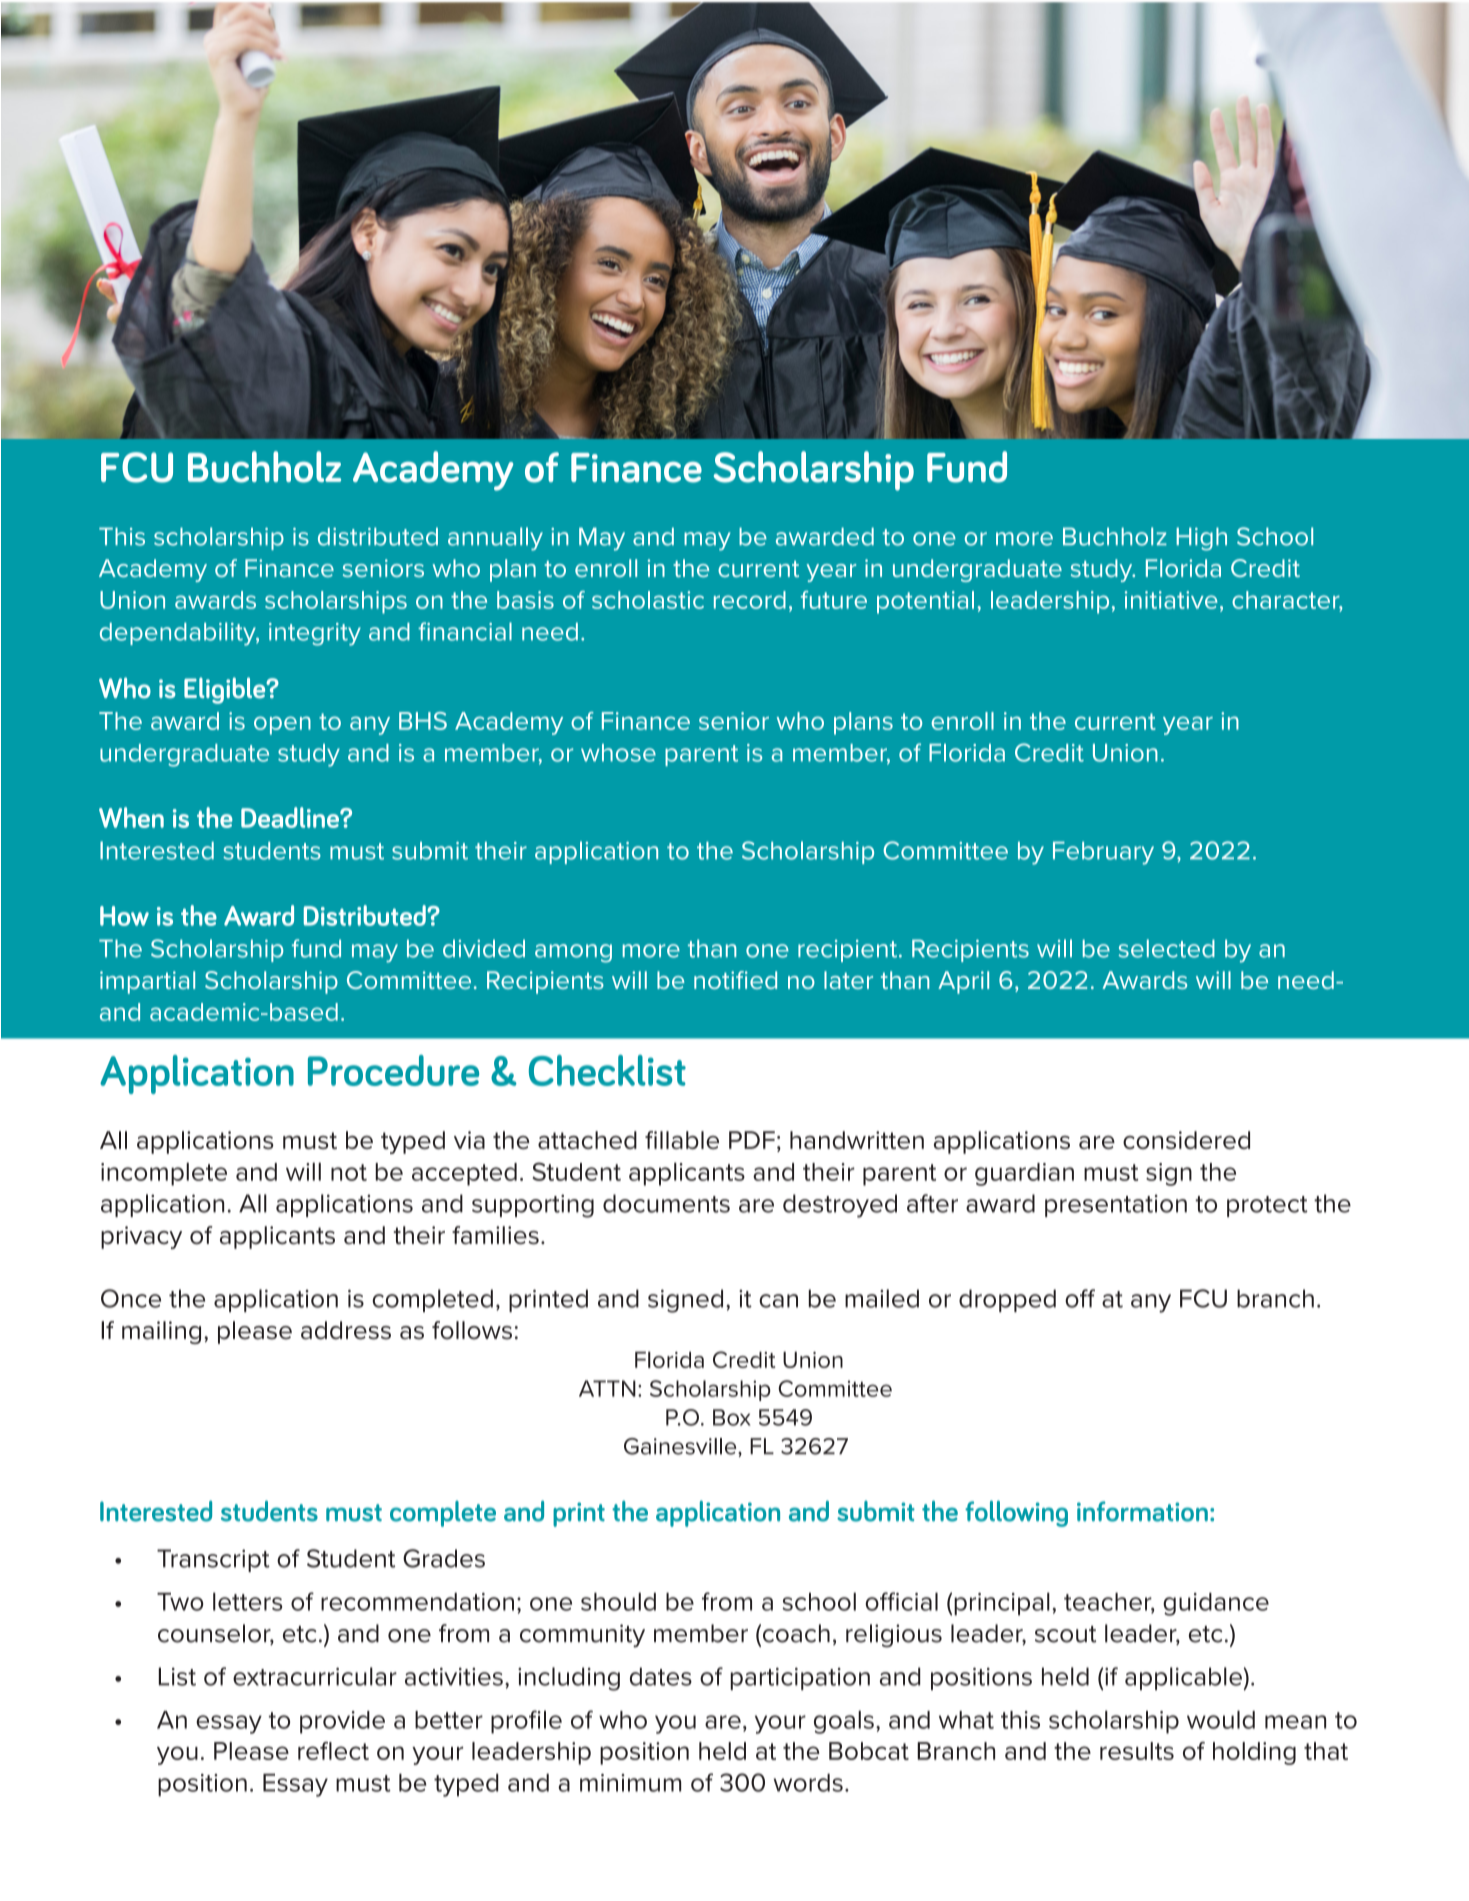  What do you see at coordinates (1171, 600) in the image?
I see `initiative` at bounding box center [1171, 600].
